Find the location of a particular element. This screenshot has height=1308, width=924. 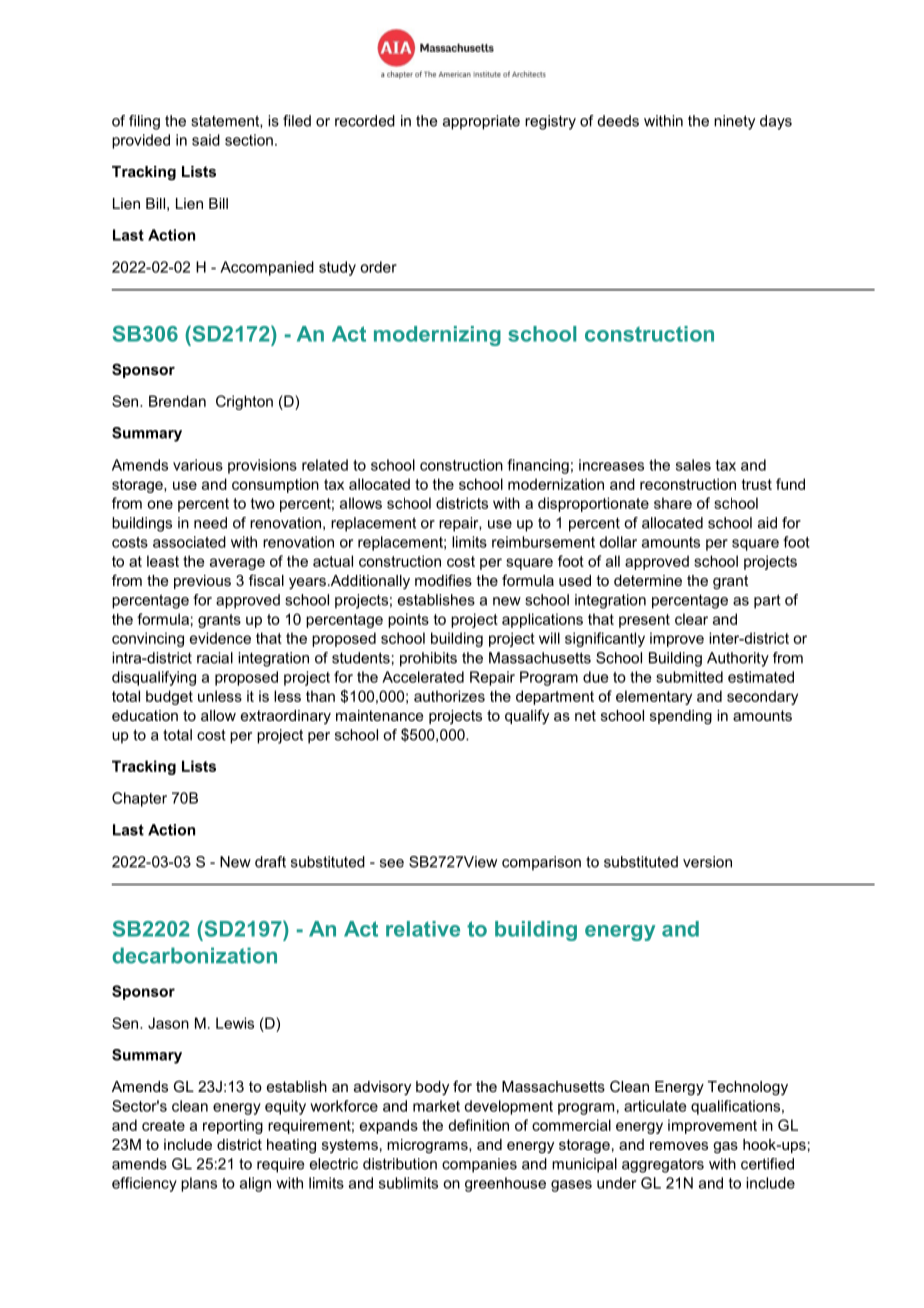

ninety is located at coordinates (734, 122).
